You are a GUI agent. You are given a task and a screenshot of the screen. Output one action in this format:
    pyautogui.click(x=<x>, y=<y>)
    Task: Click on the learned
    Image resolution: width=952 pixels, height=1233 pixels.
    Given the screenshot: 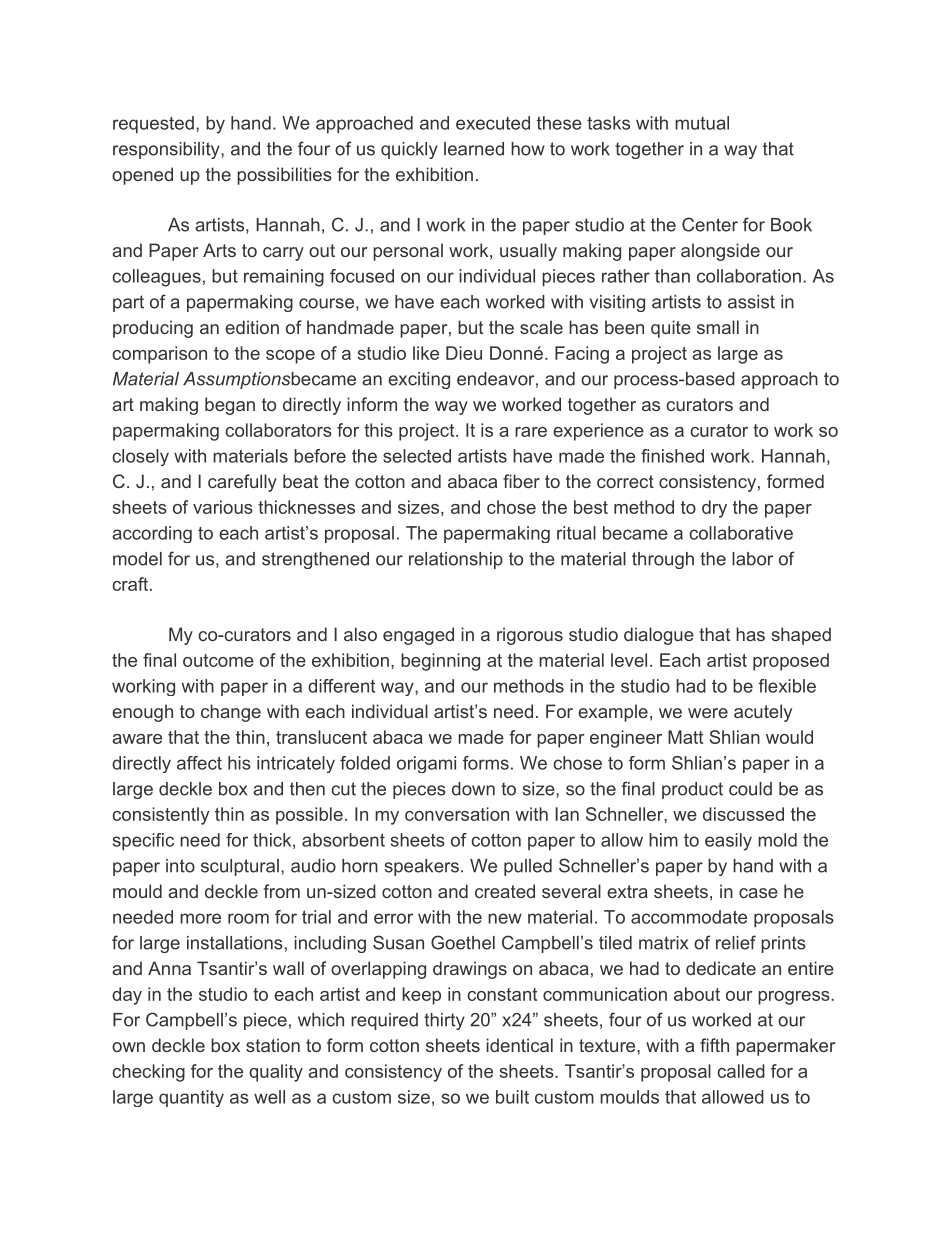 What is the action you would take?
    pyautogui.click(x=474, y=149)
